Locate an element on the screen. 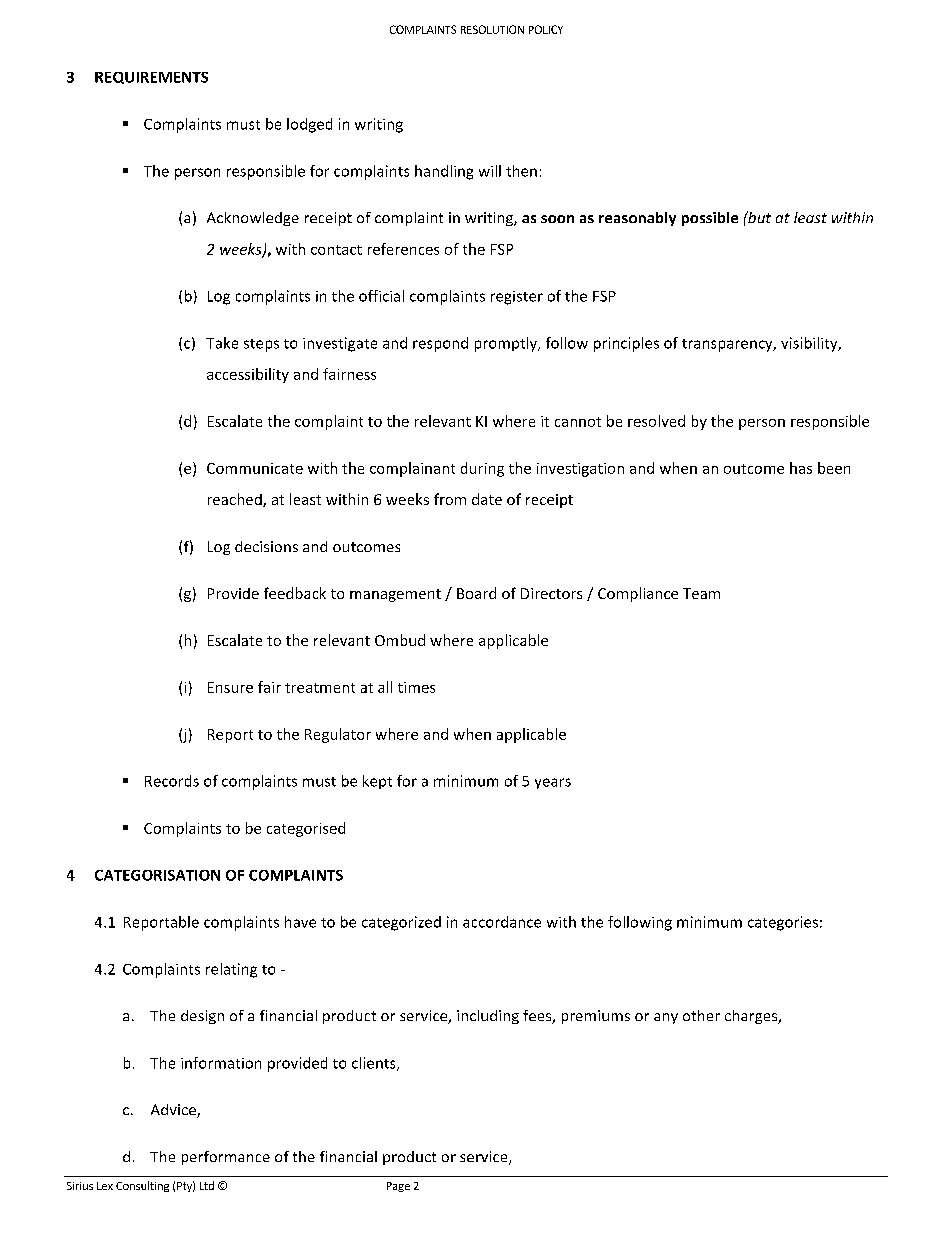 This screenshot has width=952, height=1233. Consulting is located at coordinates (142, 1186).
